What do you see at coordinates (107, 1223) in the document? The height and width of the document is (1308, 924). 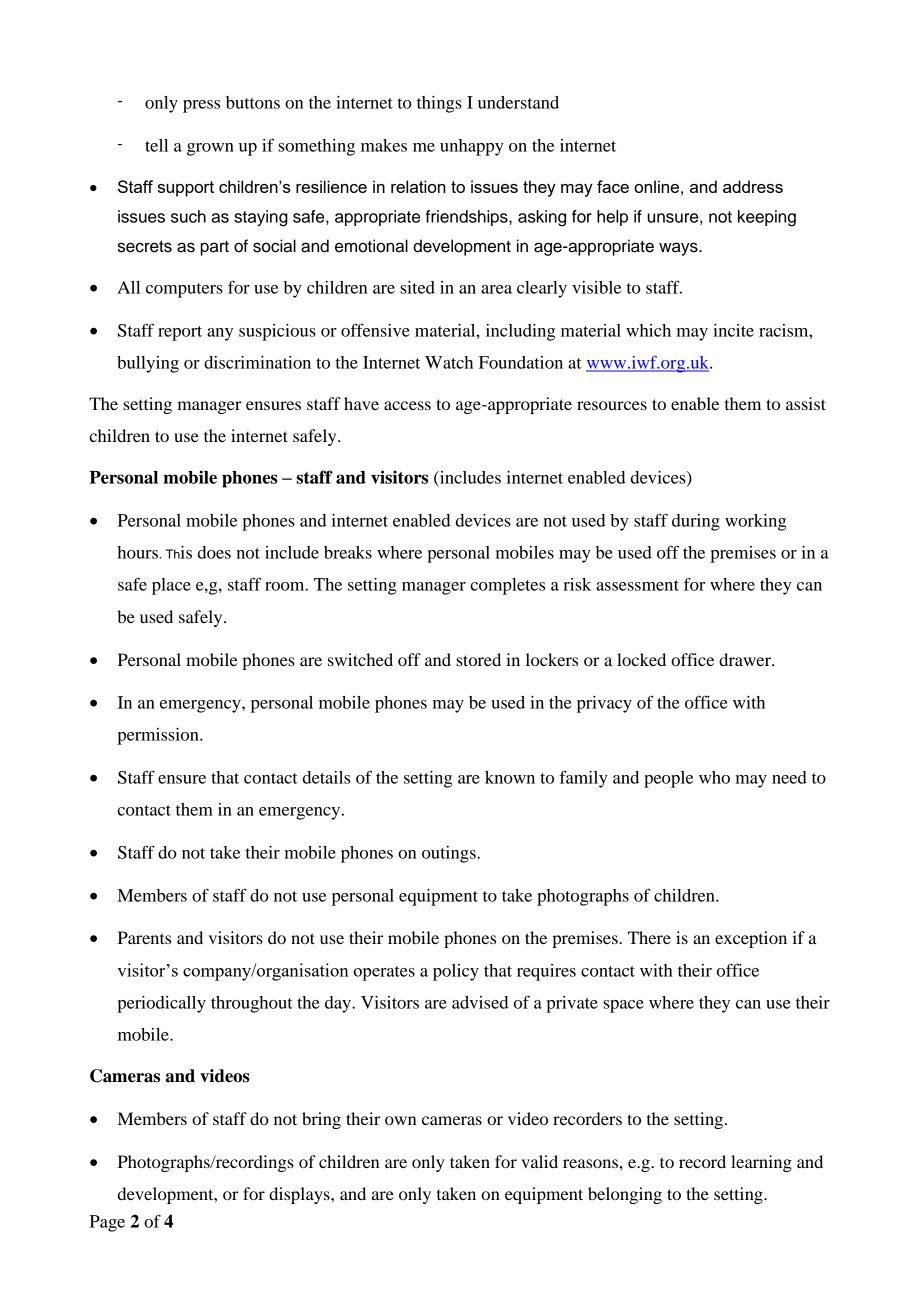 I see `Page` at bounding box center [107, 1223].
